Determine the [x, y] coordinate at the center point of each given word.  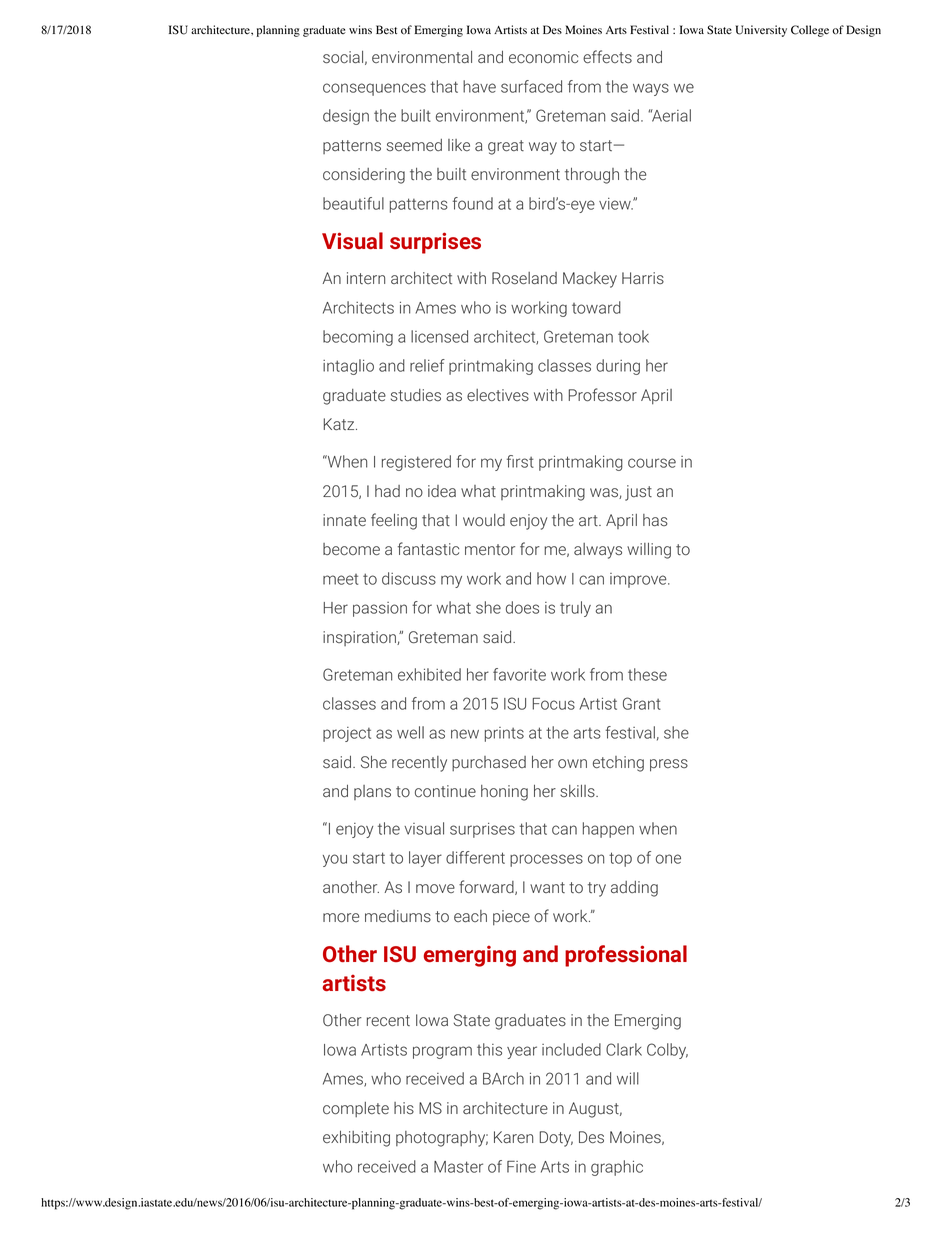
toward [596, 307]
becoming [358, 338]
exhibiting [356, 1139]
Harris [643, 278]
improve [639, 580]
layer [425, 859]
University [761, 31]
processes [546, 860]
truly [575, 609]
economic [543, 57]
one [668, 859]
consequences [374, 89]
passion [380, 609]
